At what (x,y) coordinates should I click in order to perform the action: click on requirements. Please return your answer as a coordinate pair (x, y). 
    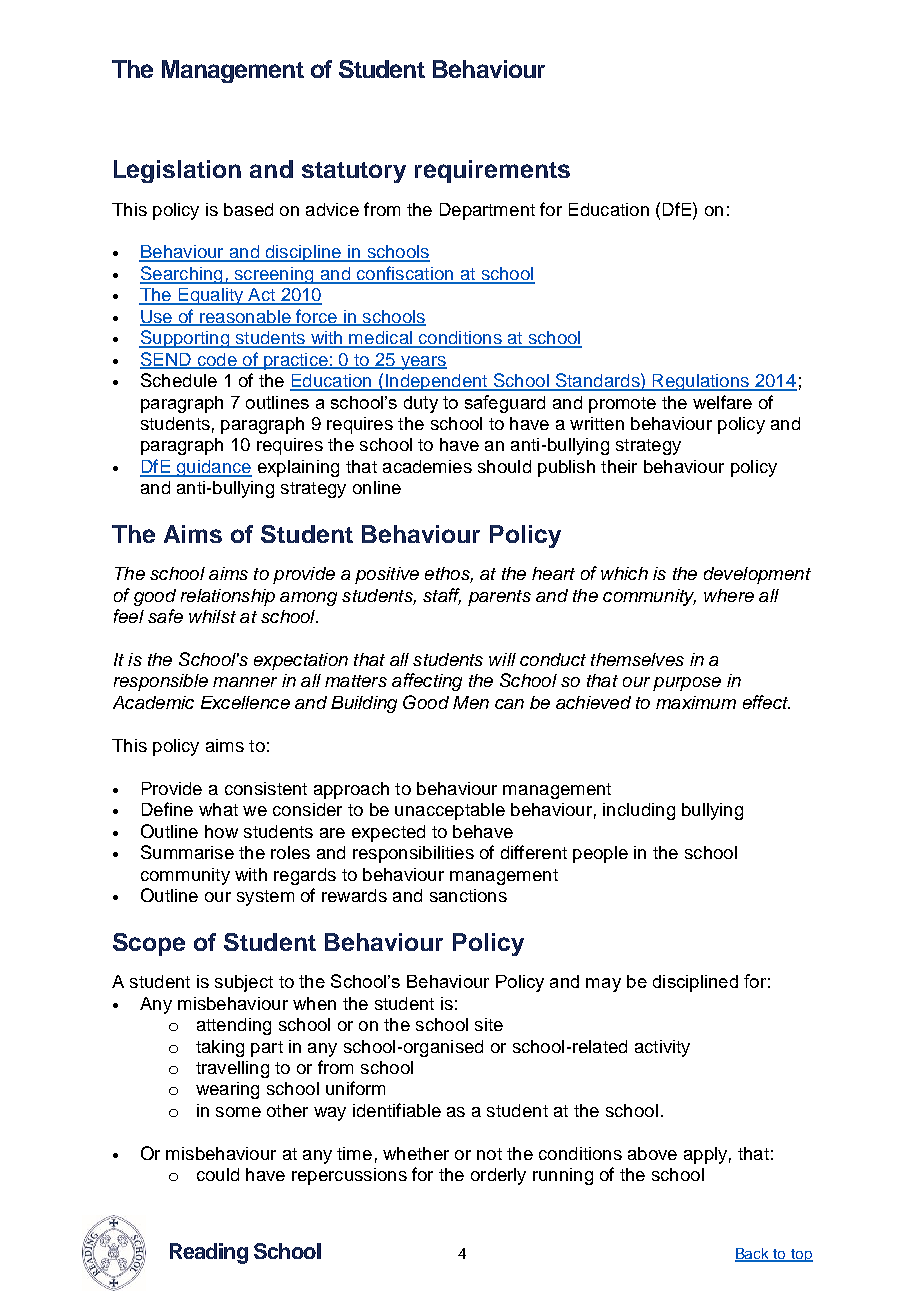
    Looking at the image, I should click on (492, 171).
